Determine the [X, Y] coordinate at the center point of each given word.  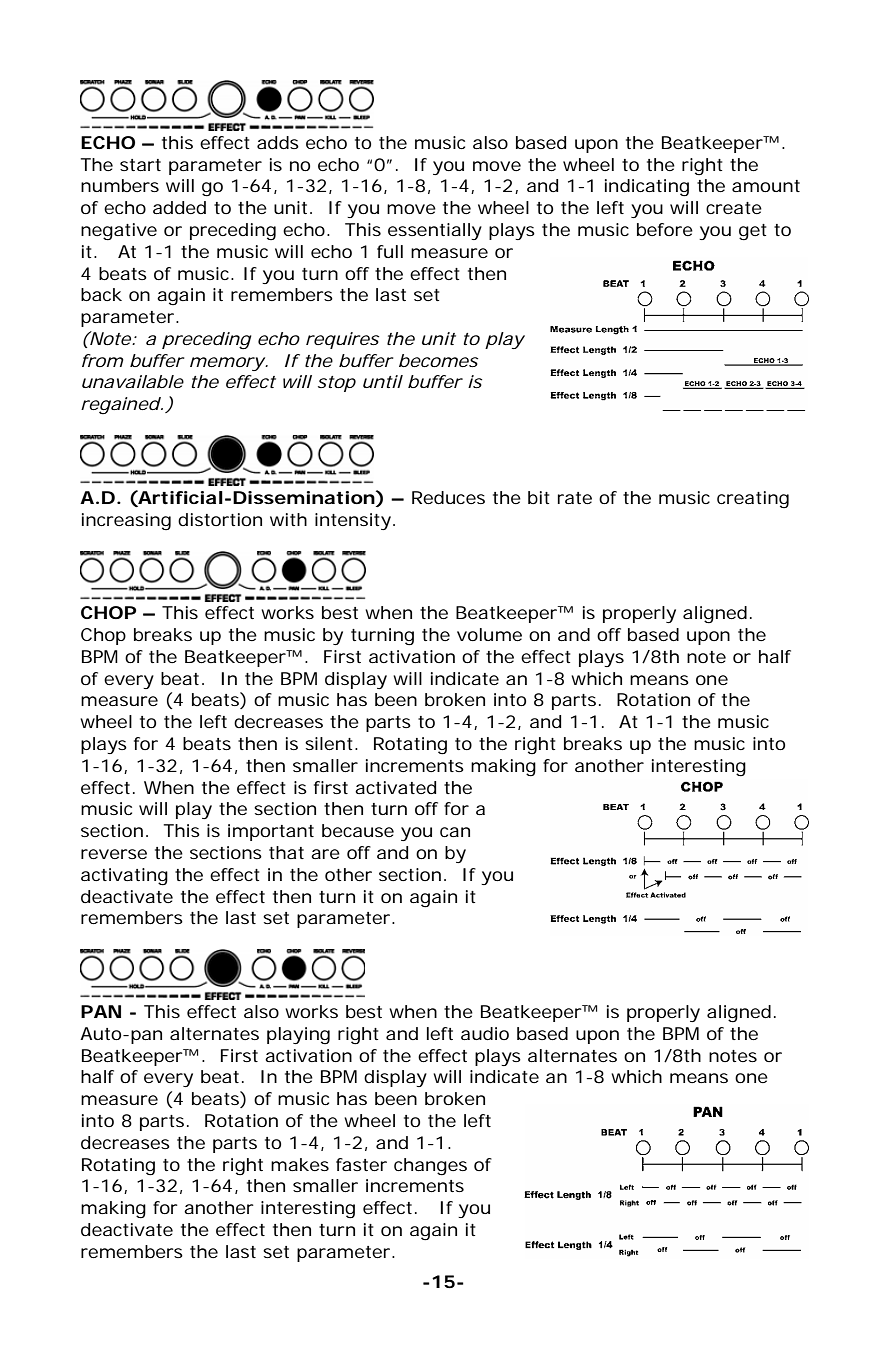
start [140, 165]
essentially [435, 231]
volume [489, 634]
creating [753, 499]
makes [300, 1164]
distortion [220, 519]
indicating [647, 188]
